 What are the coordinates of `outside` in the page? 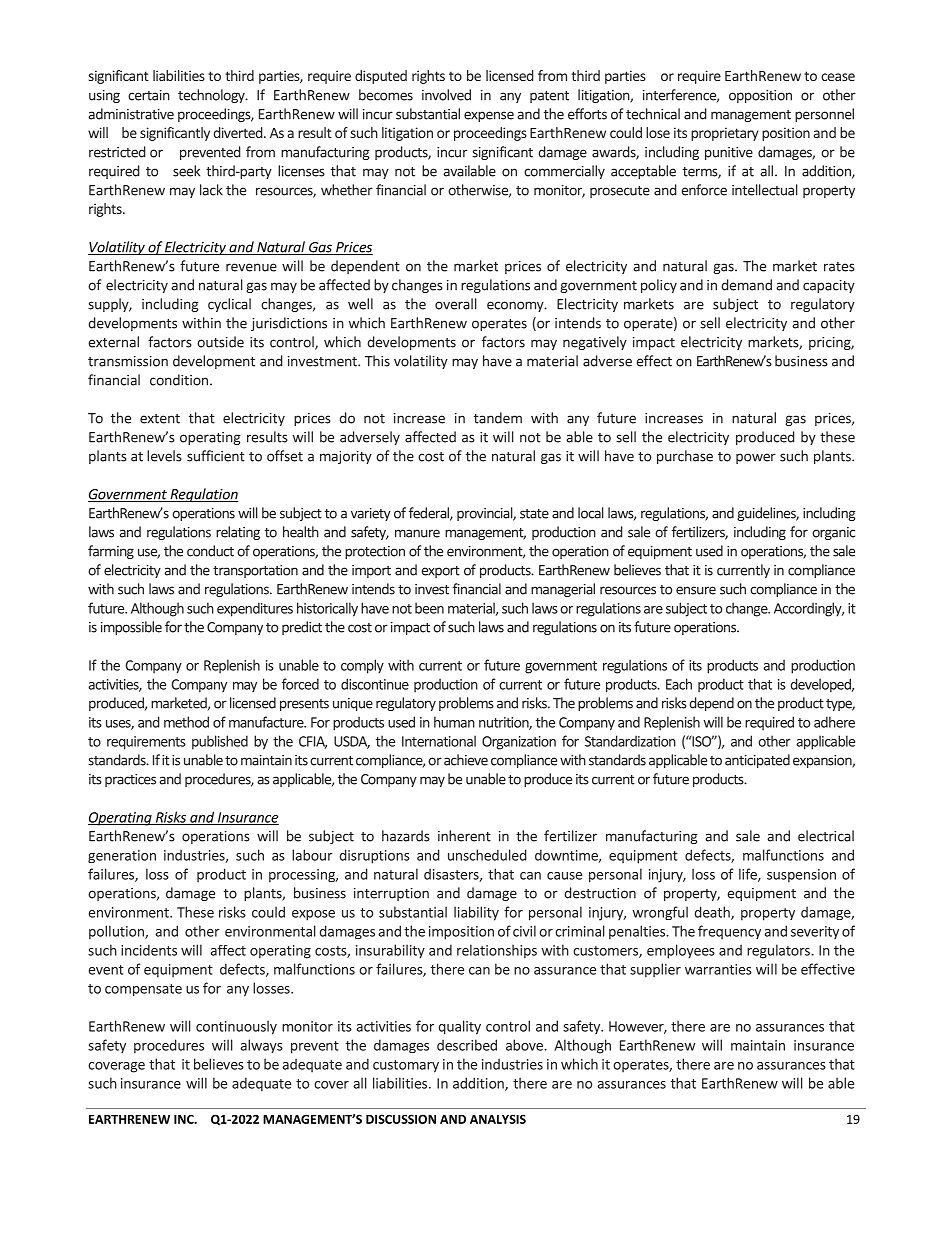 It's located at (220, 342).
